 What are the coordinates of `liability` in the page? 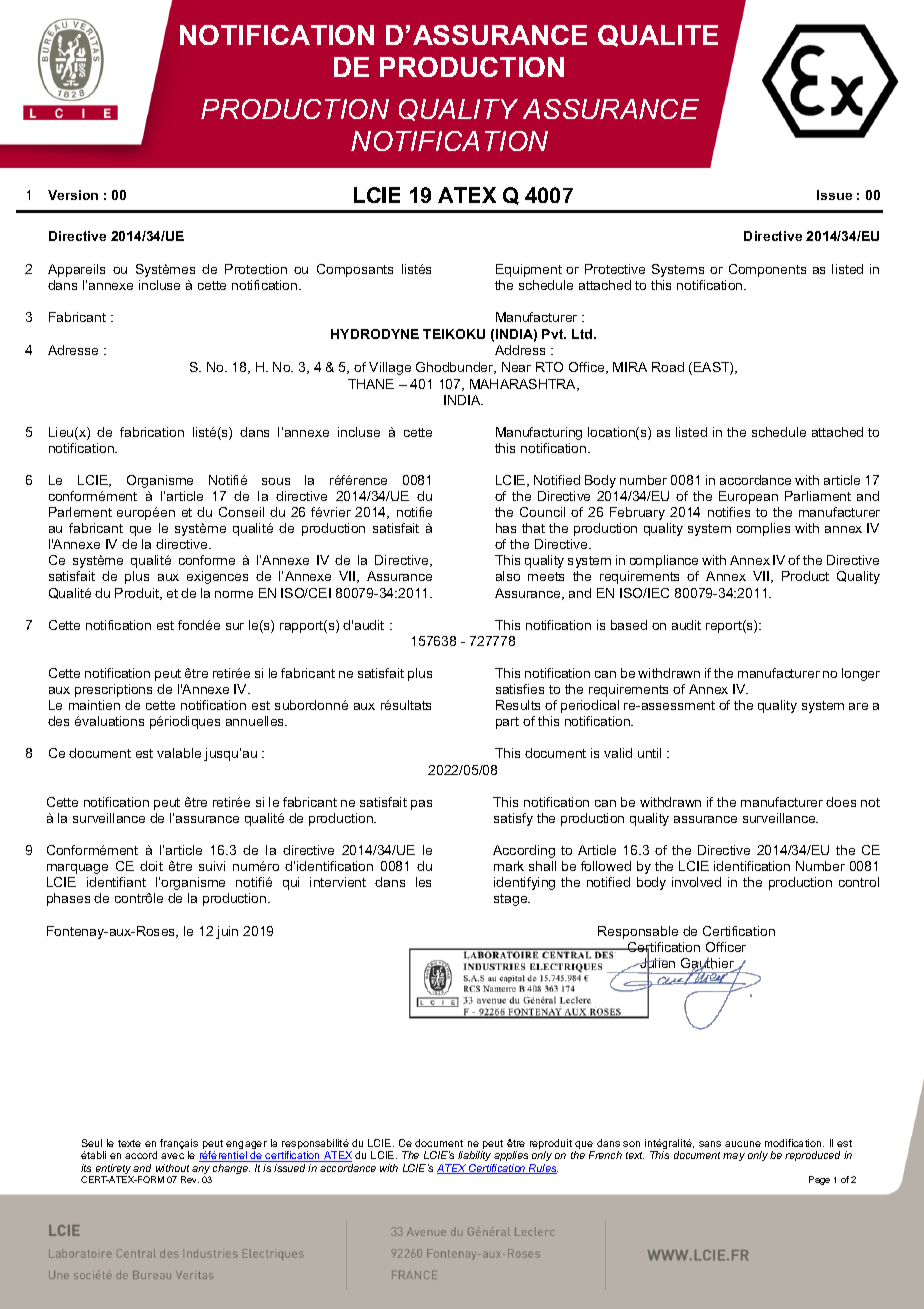 It's located at (474, 1156).
